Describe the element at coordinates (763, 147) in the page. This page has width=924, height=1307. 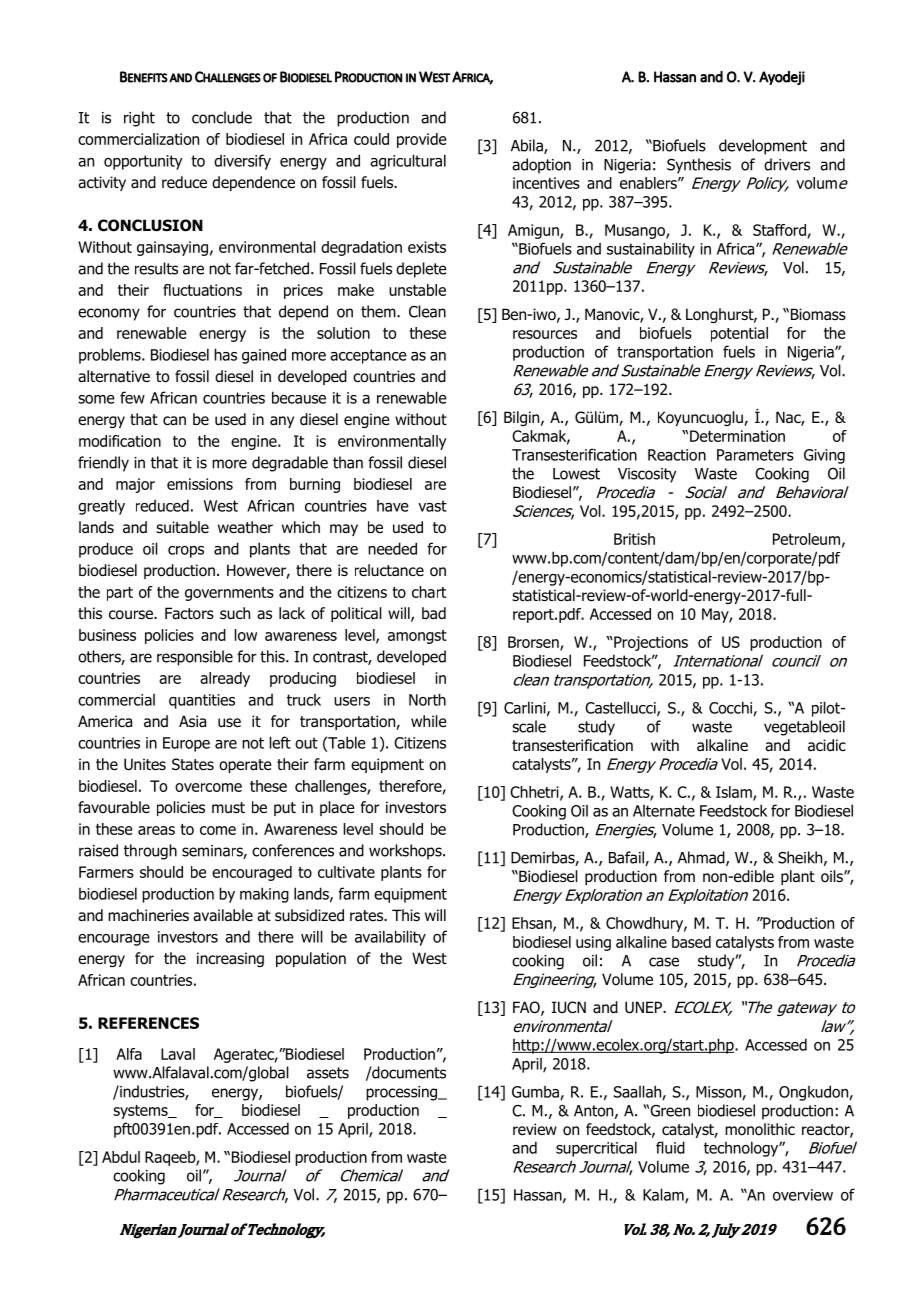
I see `development` at that location.
